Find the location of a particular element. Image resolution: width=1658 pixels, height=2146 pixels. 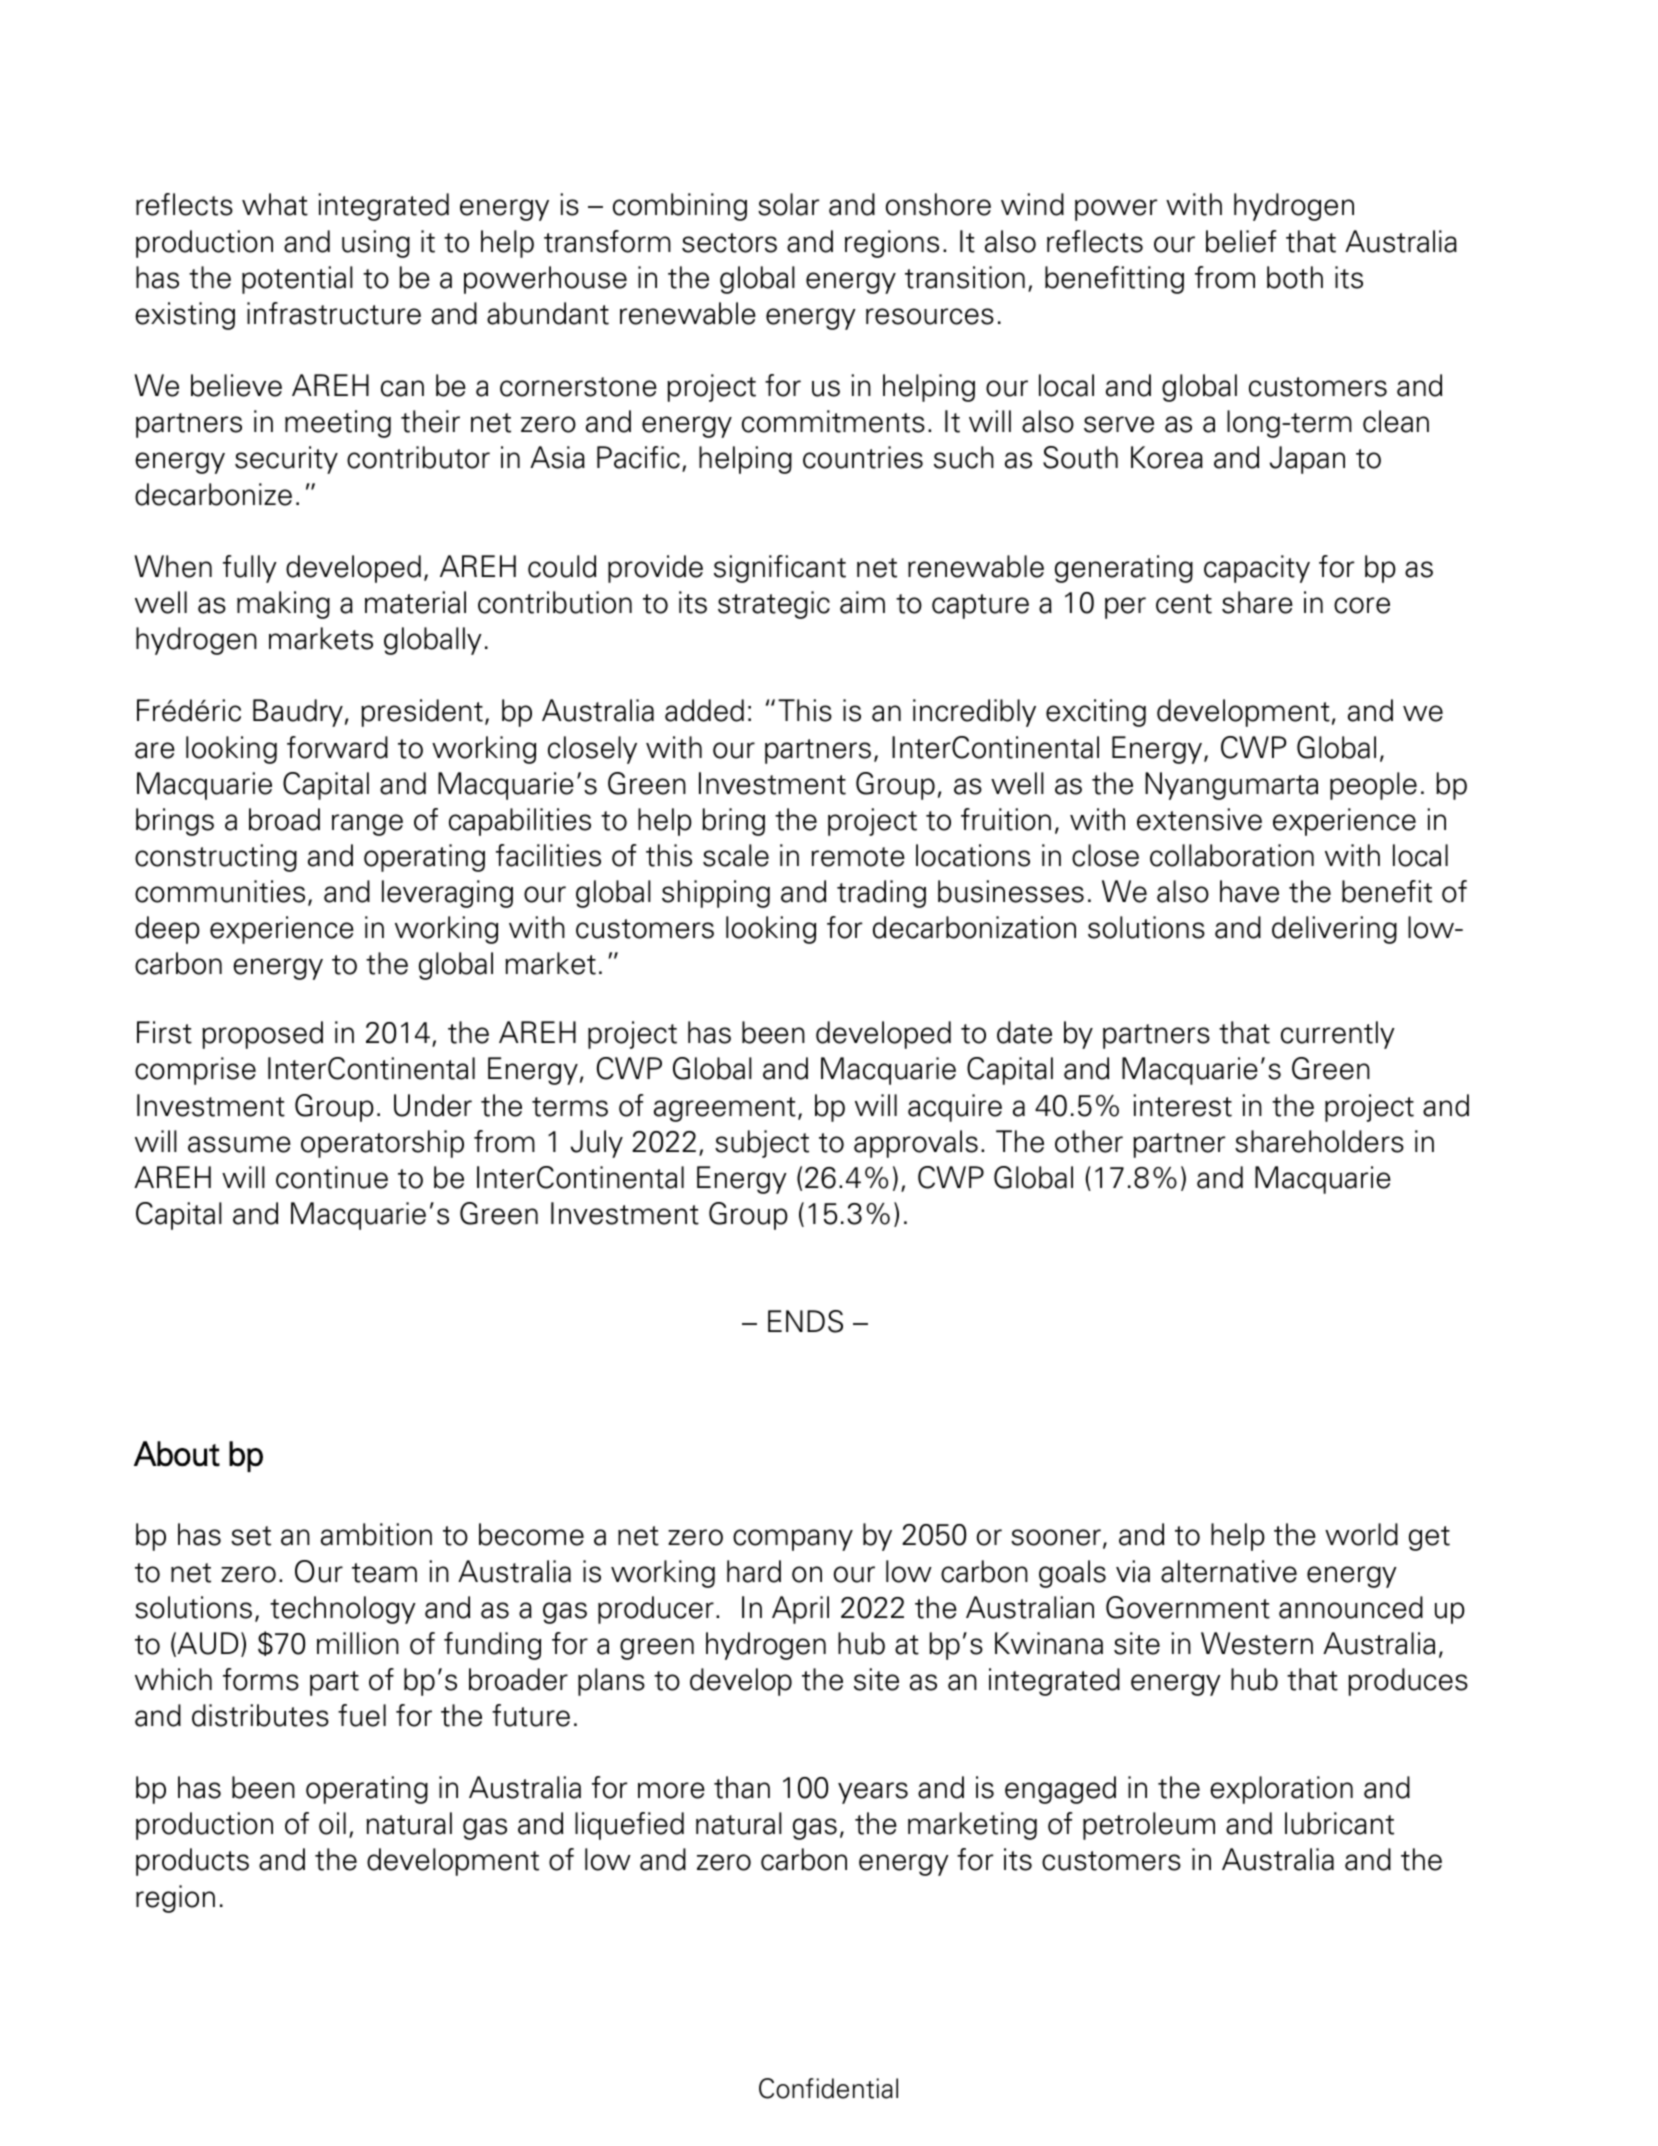

potential is located at coordinates (297, 280).
